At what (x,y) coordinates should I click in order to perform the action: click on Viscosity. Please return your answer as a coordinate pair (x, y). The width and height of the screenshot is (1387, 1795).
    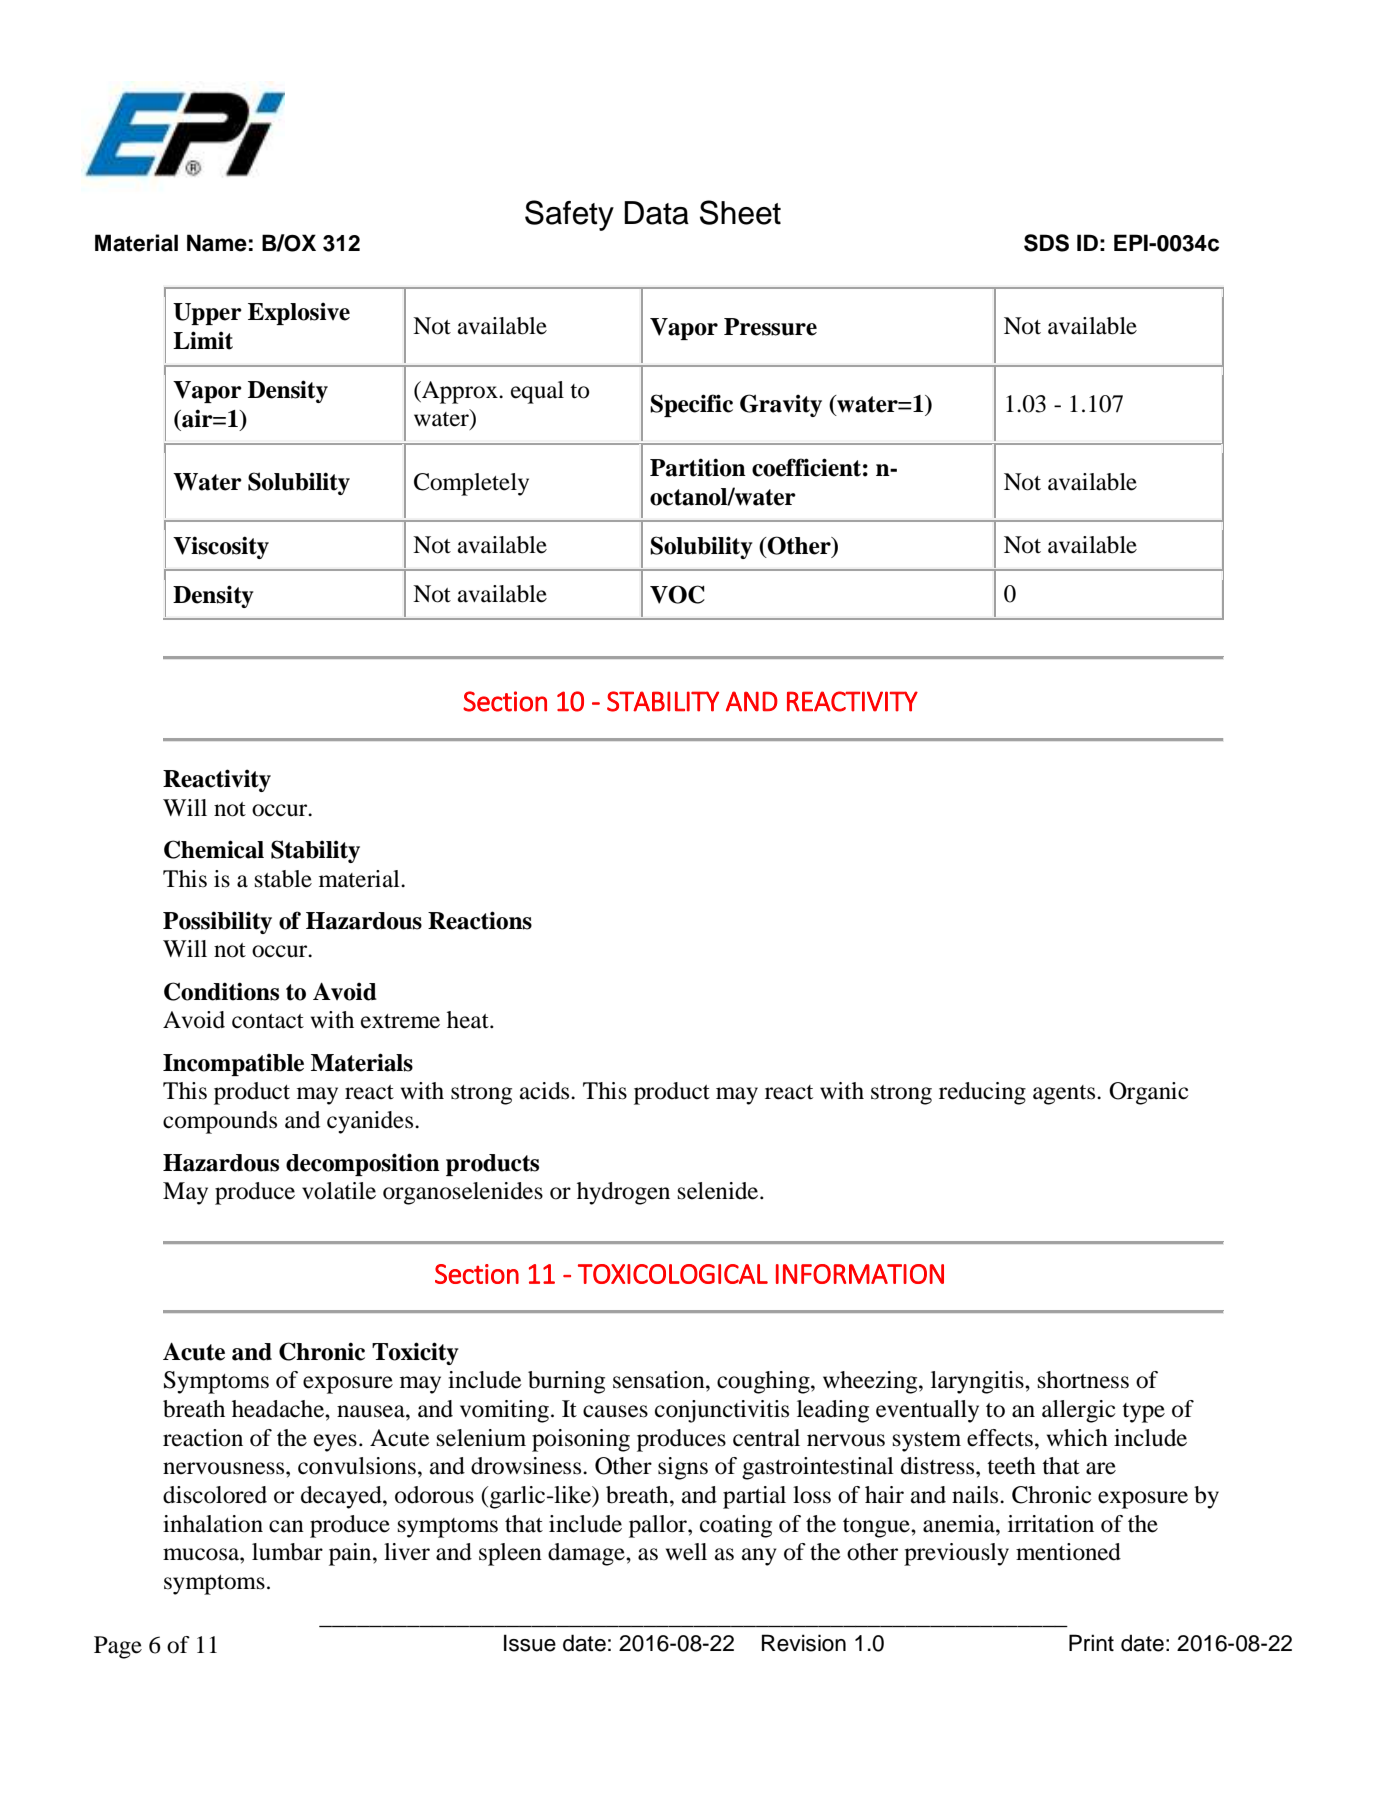
    Looking at the image, I should click on (221, 547).
